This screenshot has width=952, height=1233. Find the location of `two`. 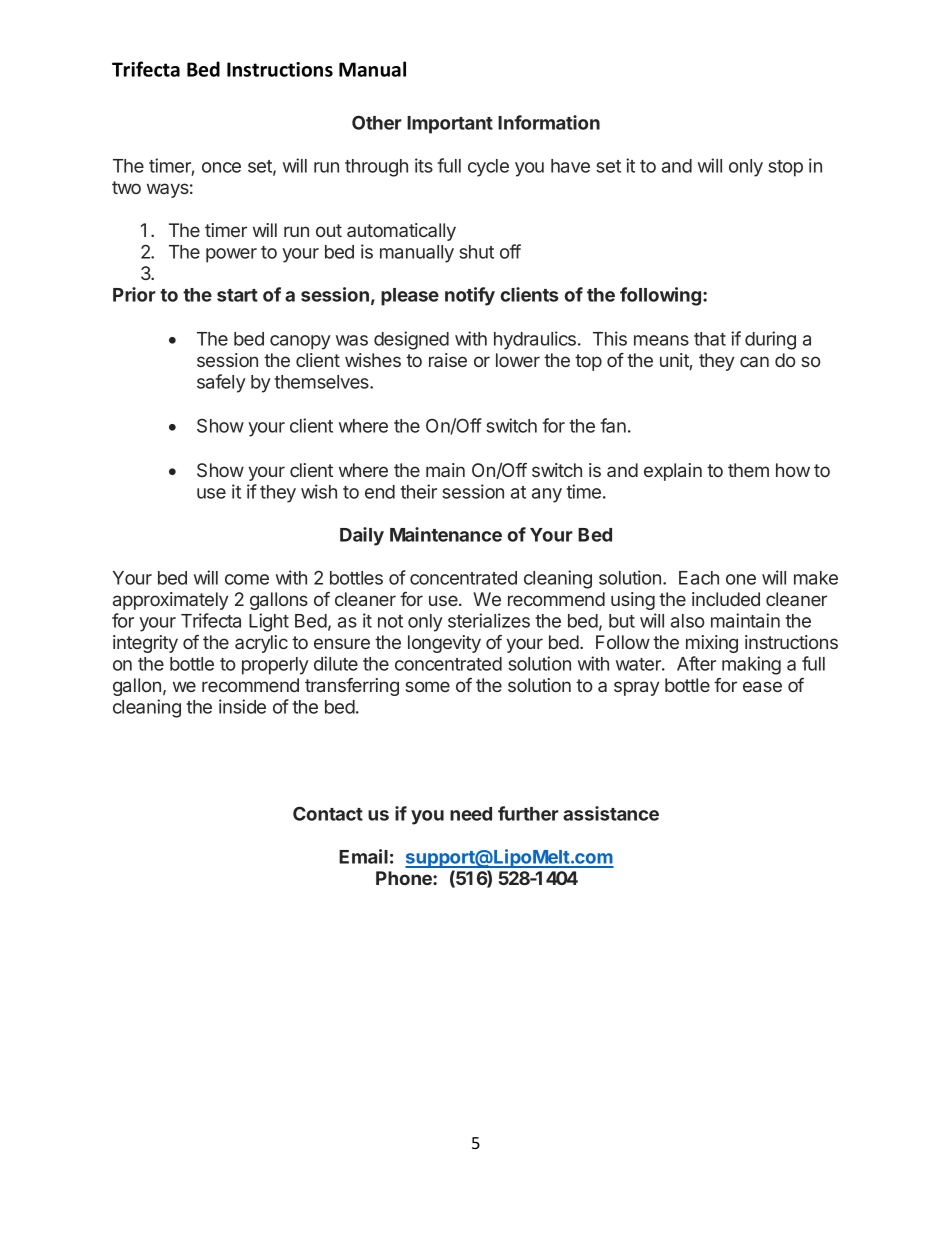

two is located at coordinates (126, 187).
